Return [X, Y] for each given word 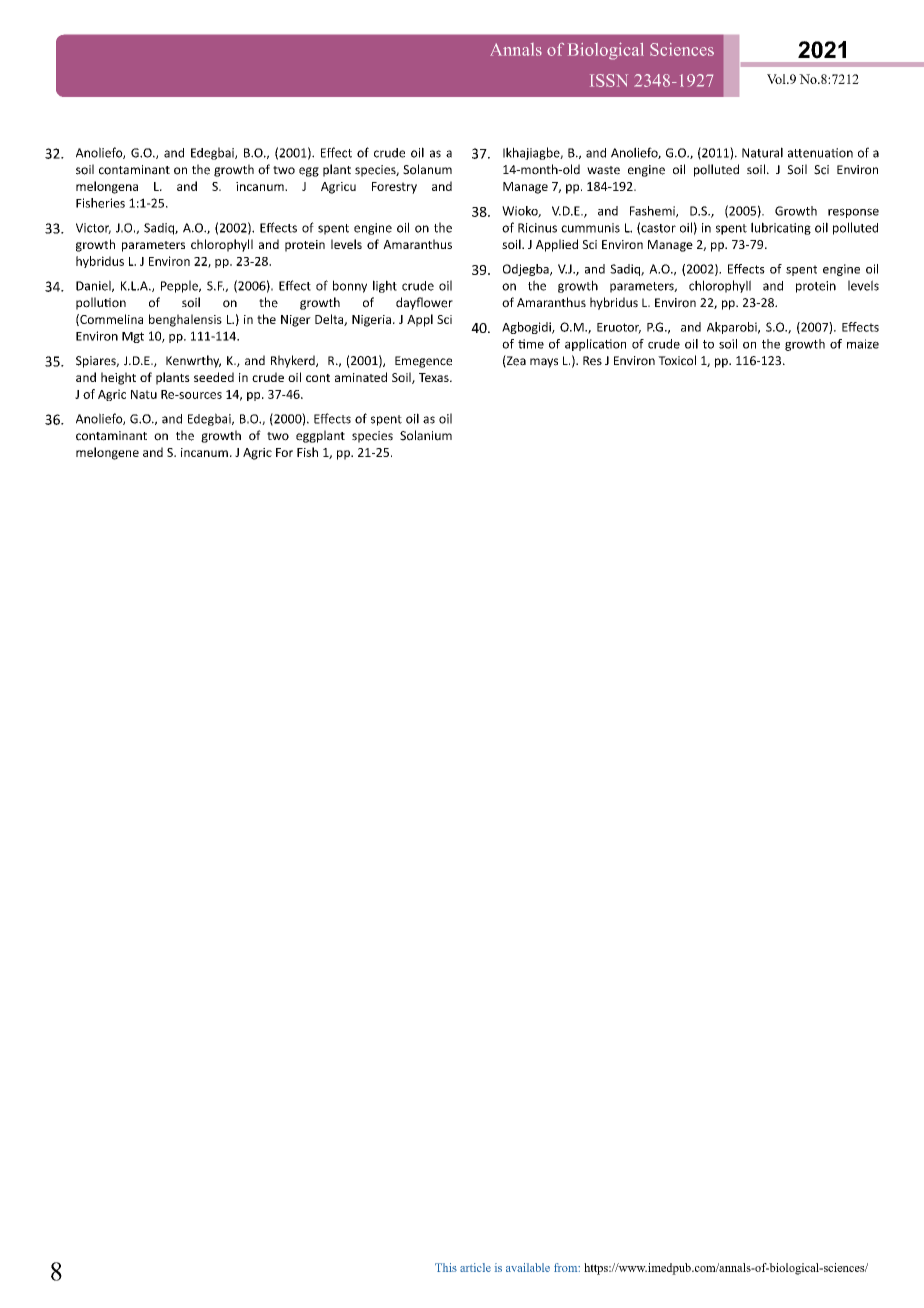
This [446, 1267]
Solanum [427, 169]
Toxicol [677, 360]
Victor [93, 228]
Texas [435, 377]
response [853, 213]
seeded [214, 377]
